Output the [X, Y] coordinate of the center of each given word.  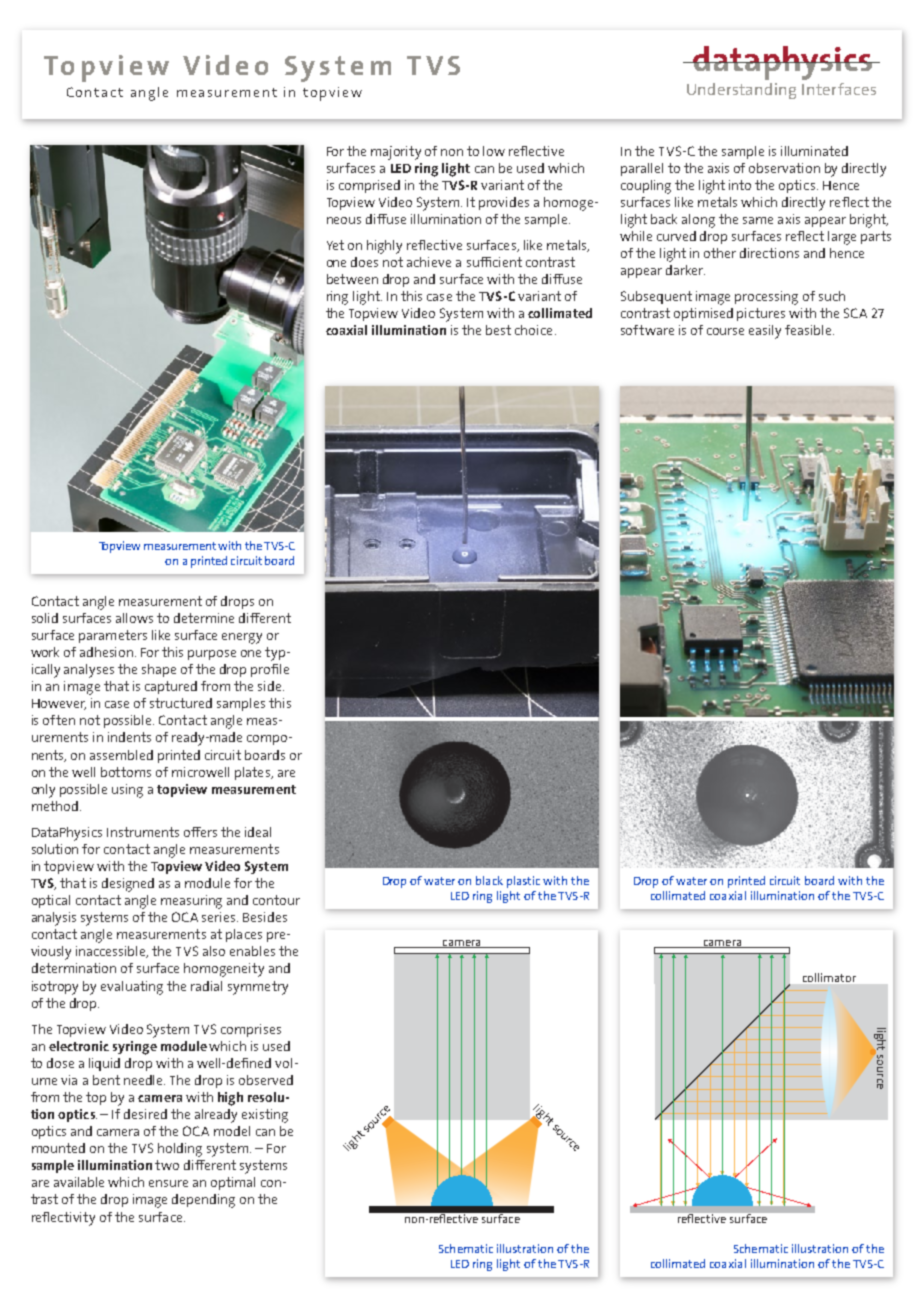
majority [396, 153]
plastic [523, 882]
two [167, 1165]
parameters [113, 636]
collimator [829, 977]
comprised [369, 186]
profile [270, 670]
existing [265, 1116]
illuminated [814, 151]
